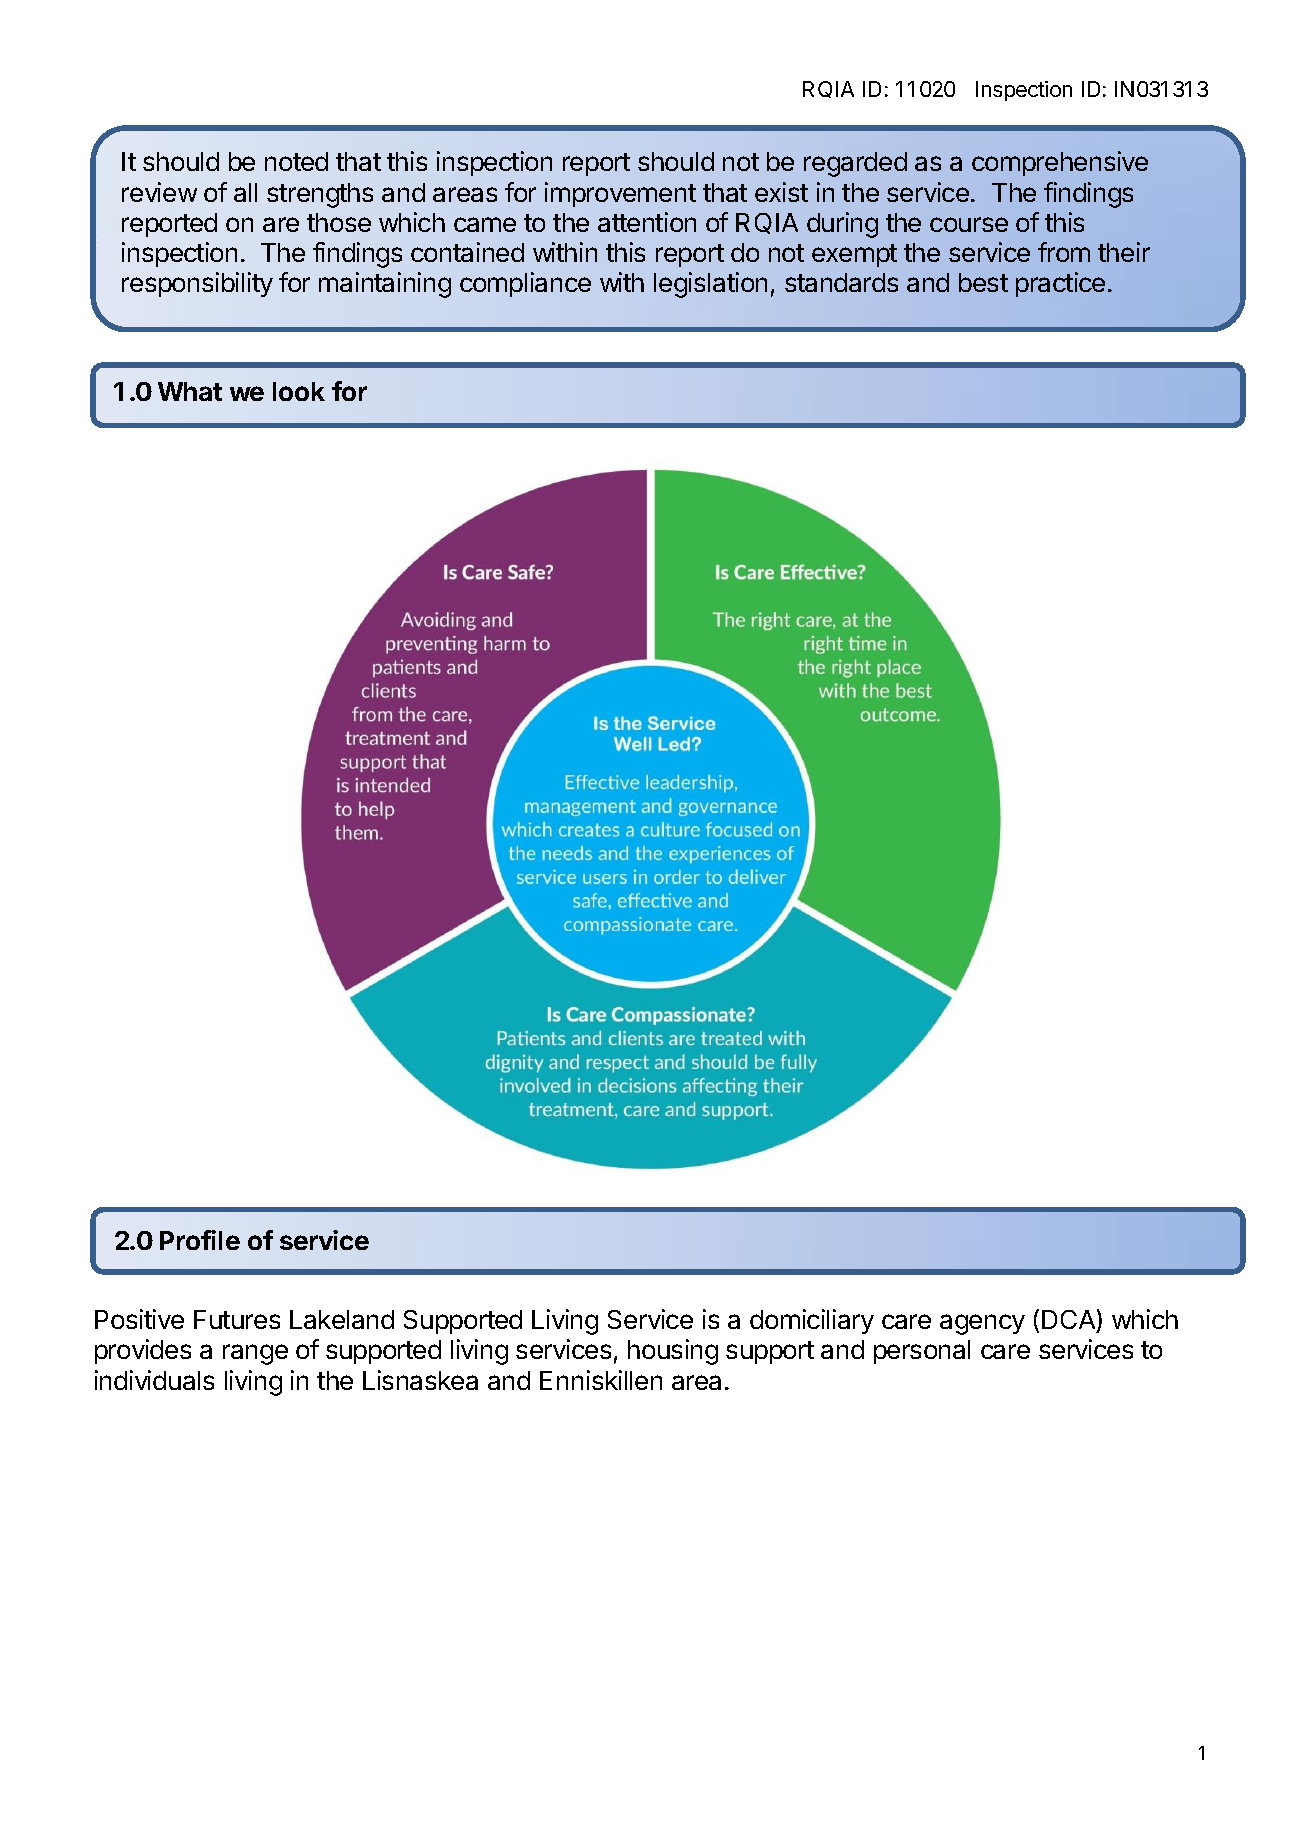 The height and width of the screenshot is (1842, 1302). I want to click on agency, so click(982, 1324).
